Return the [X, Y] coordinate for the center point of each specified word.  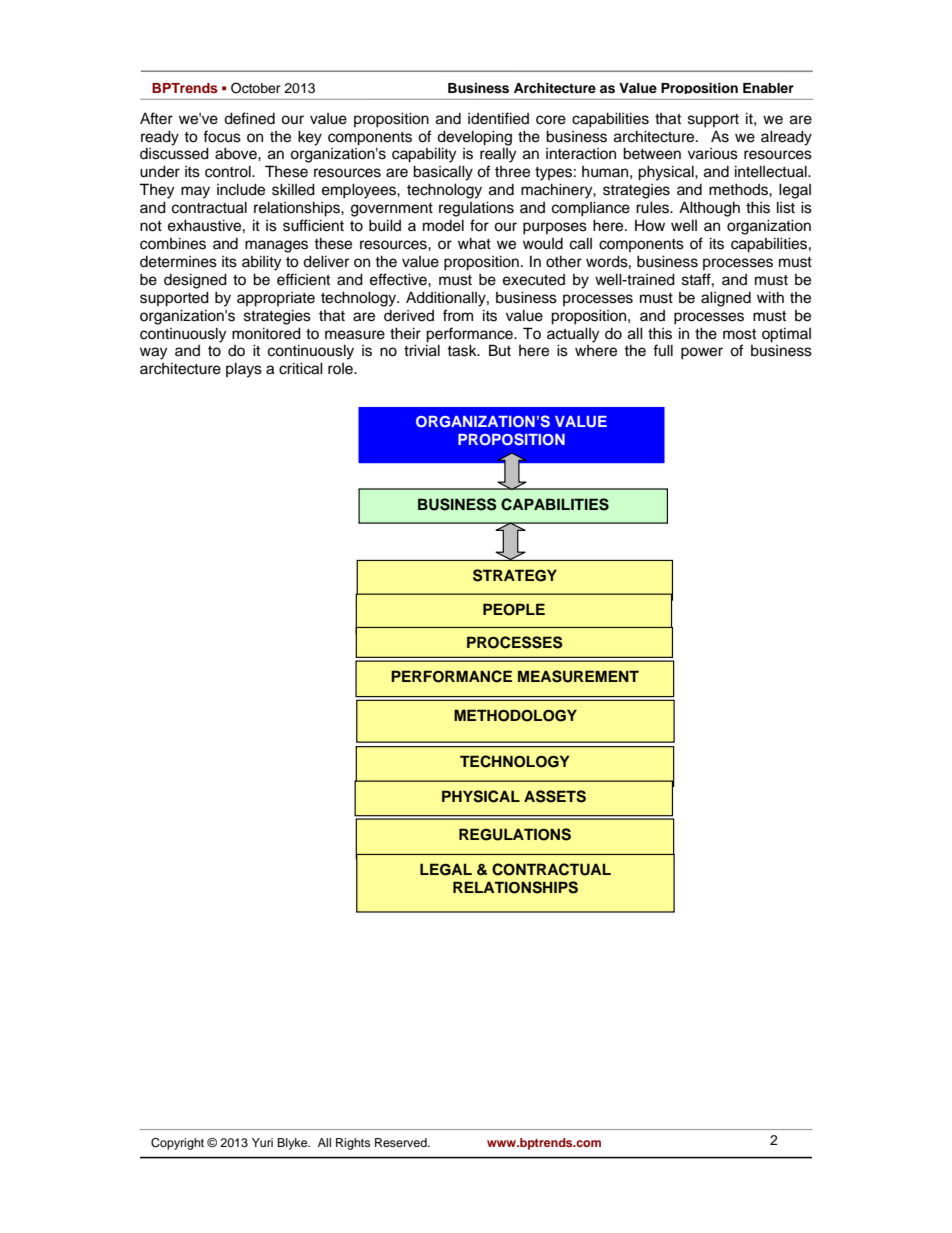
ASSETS [555, 796]
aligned [726, 299]
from [458, 315]
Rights [353, 1144]
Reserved [402, 1142]
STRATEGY [515, 575]
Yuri [262, 1142]
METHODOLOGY [515, 715]
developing [474, 138]
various [713, 154]
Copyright [177, 1144]
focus [222, 136]
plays [244, 370]
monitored [266, 333]
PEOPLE [514, 609]
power [702, 353]
